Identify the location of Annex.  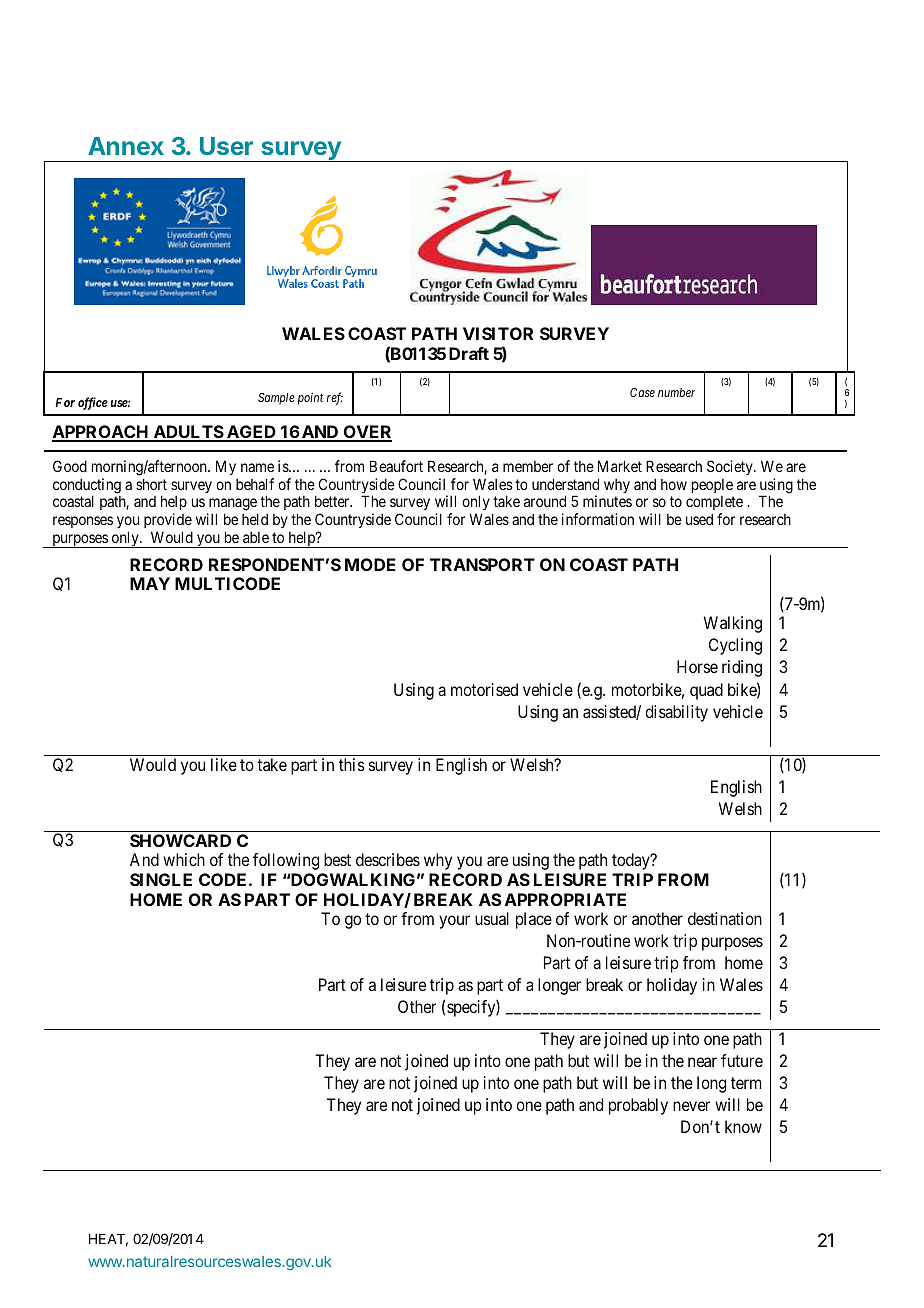
(126, 146).
